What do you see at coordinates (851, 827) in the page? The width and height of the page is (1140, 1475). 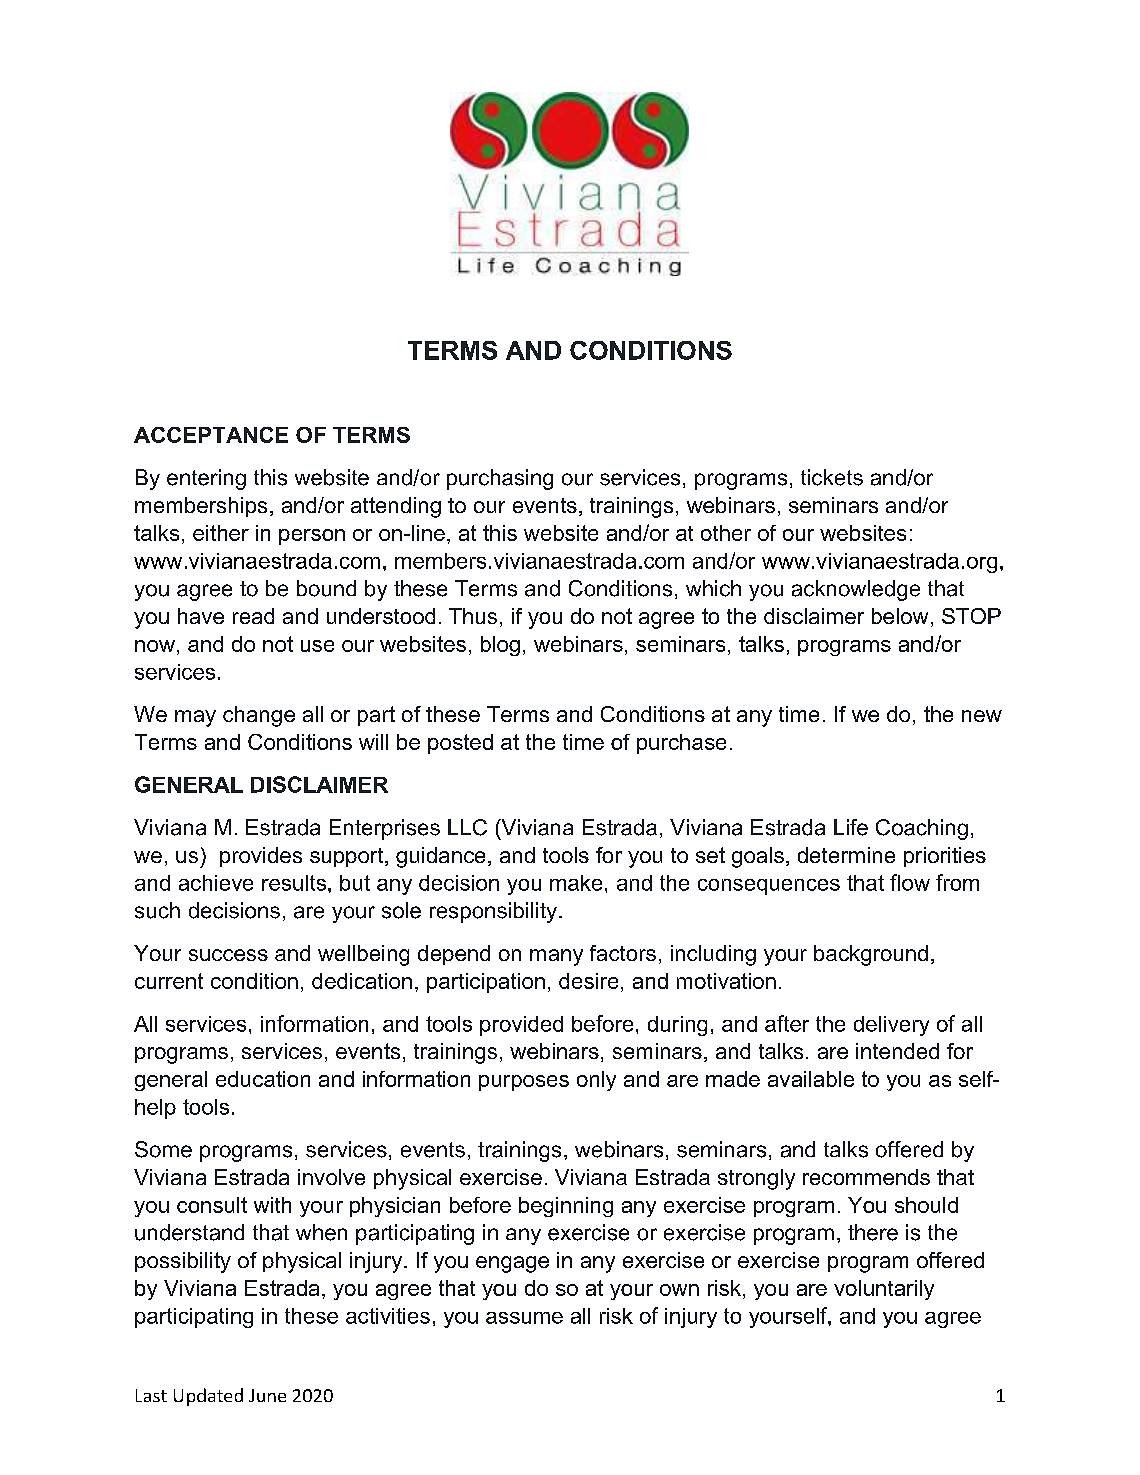 I see `Life` at bounding box center [851, 827].
